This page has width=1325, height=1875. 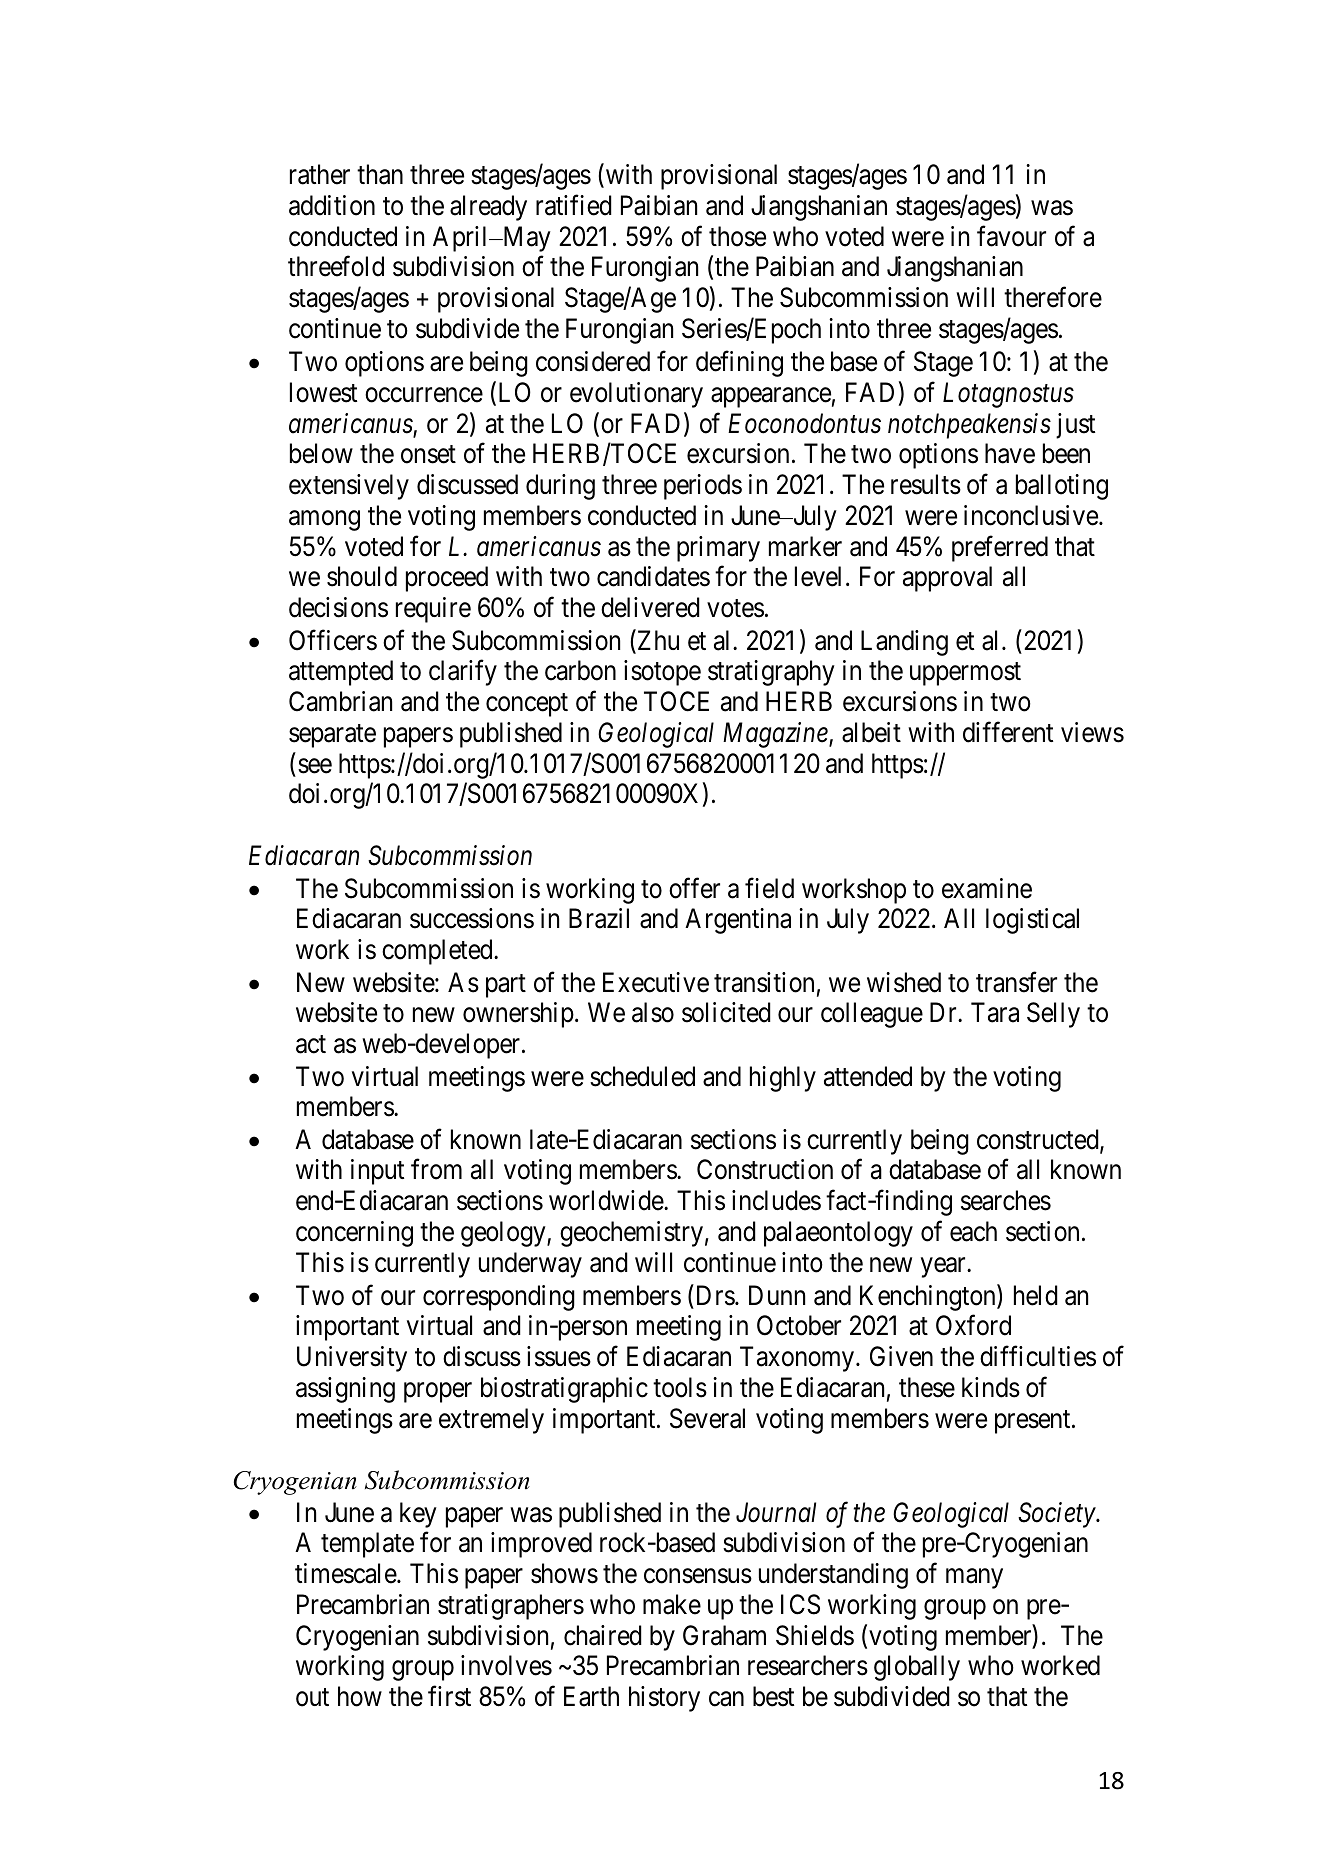 I want to click on first, so click(x=449, y=1696).
